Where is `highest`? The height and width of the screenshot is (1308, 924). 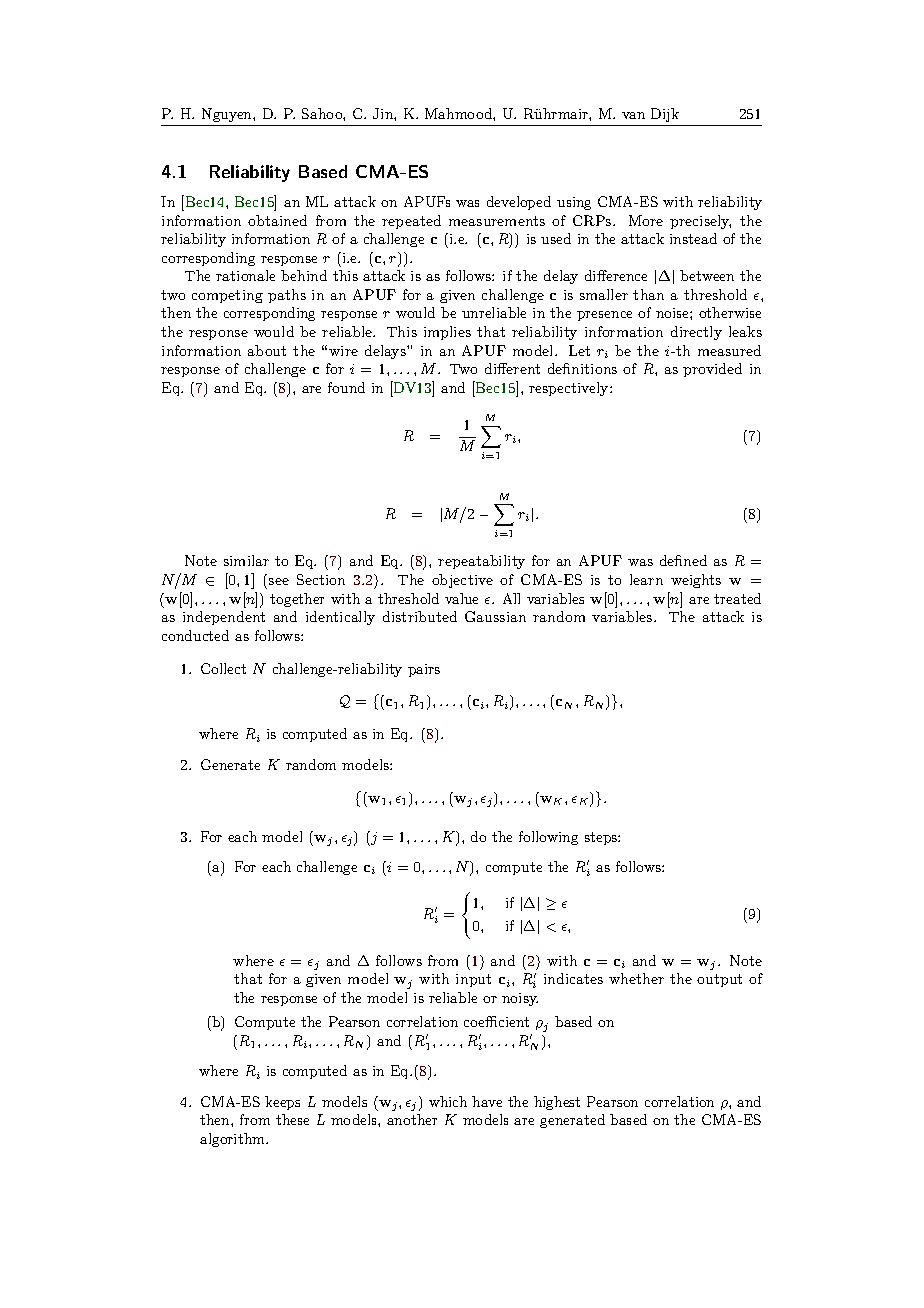 highest is located at coordinates (557, 1103).
